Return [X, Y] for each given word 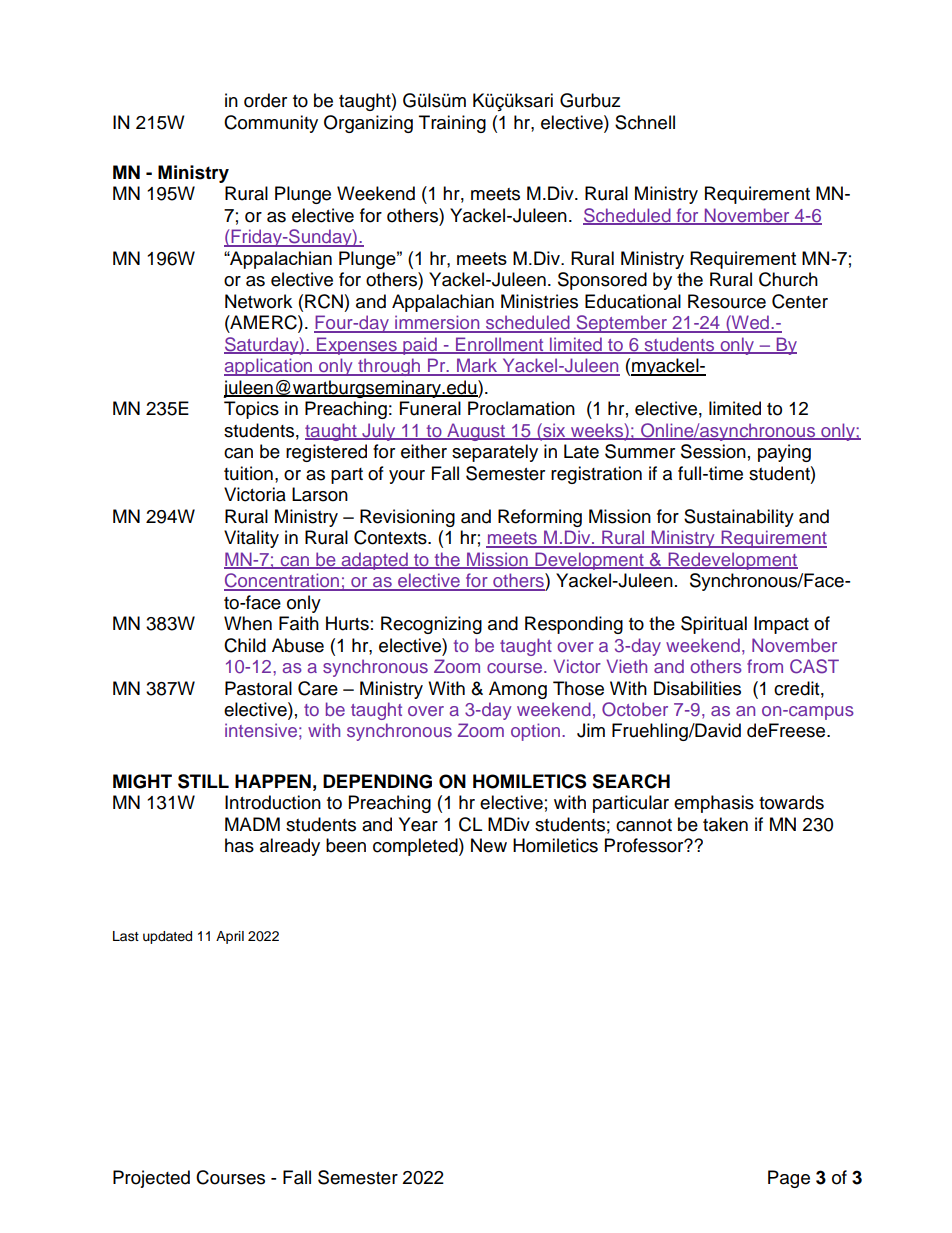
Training [452, 124]
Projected [151, 1179]
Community [271, 124]
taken [725, 824]
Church [788, 279]
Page [789, 1179]
